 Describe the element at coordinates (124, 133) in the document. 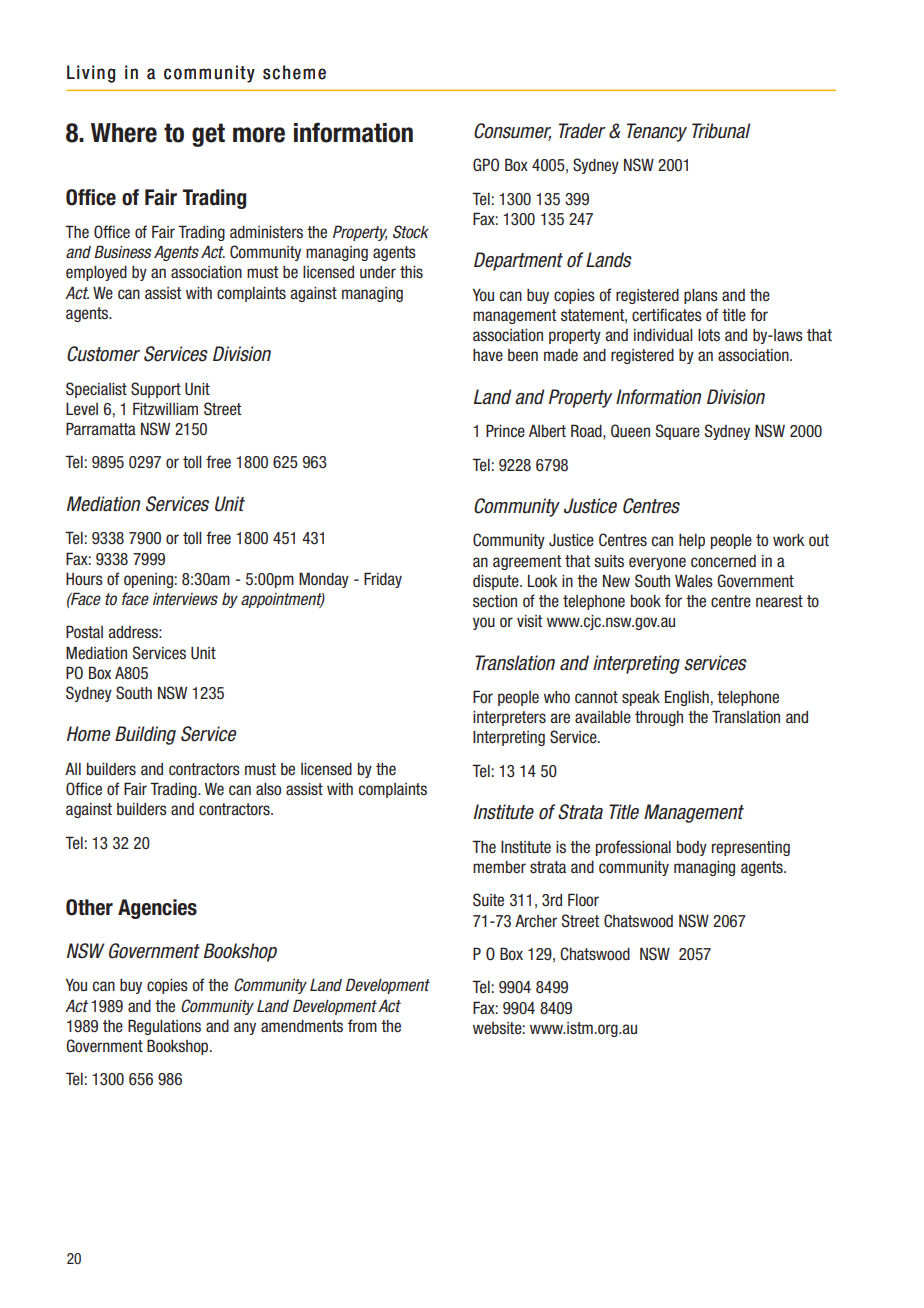

I see `Where` at that location.
